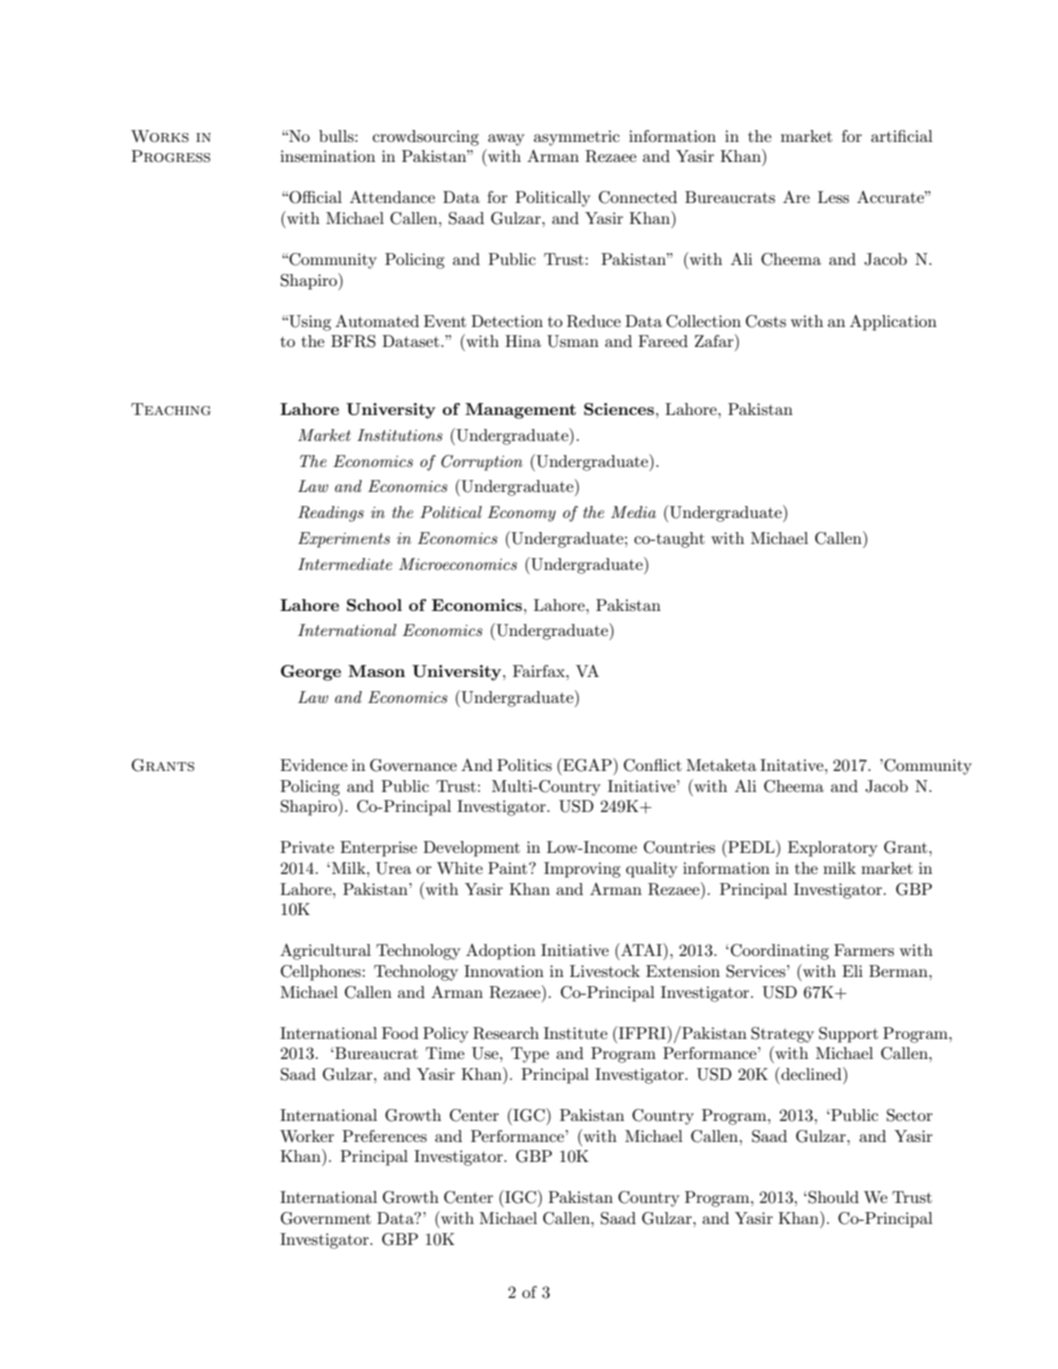  Describe the element at coordinates (311, 673) in the page. I see `George` at that location.
